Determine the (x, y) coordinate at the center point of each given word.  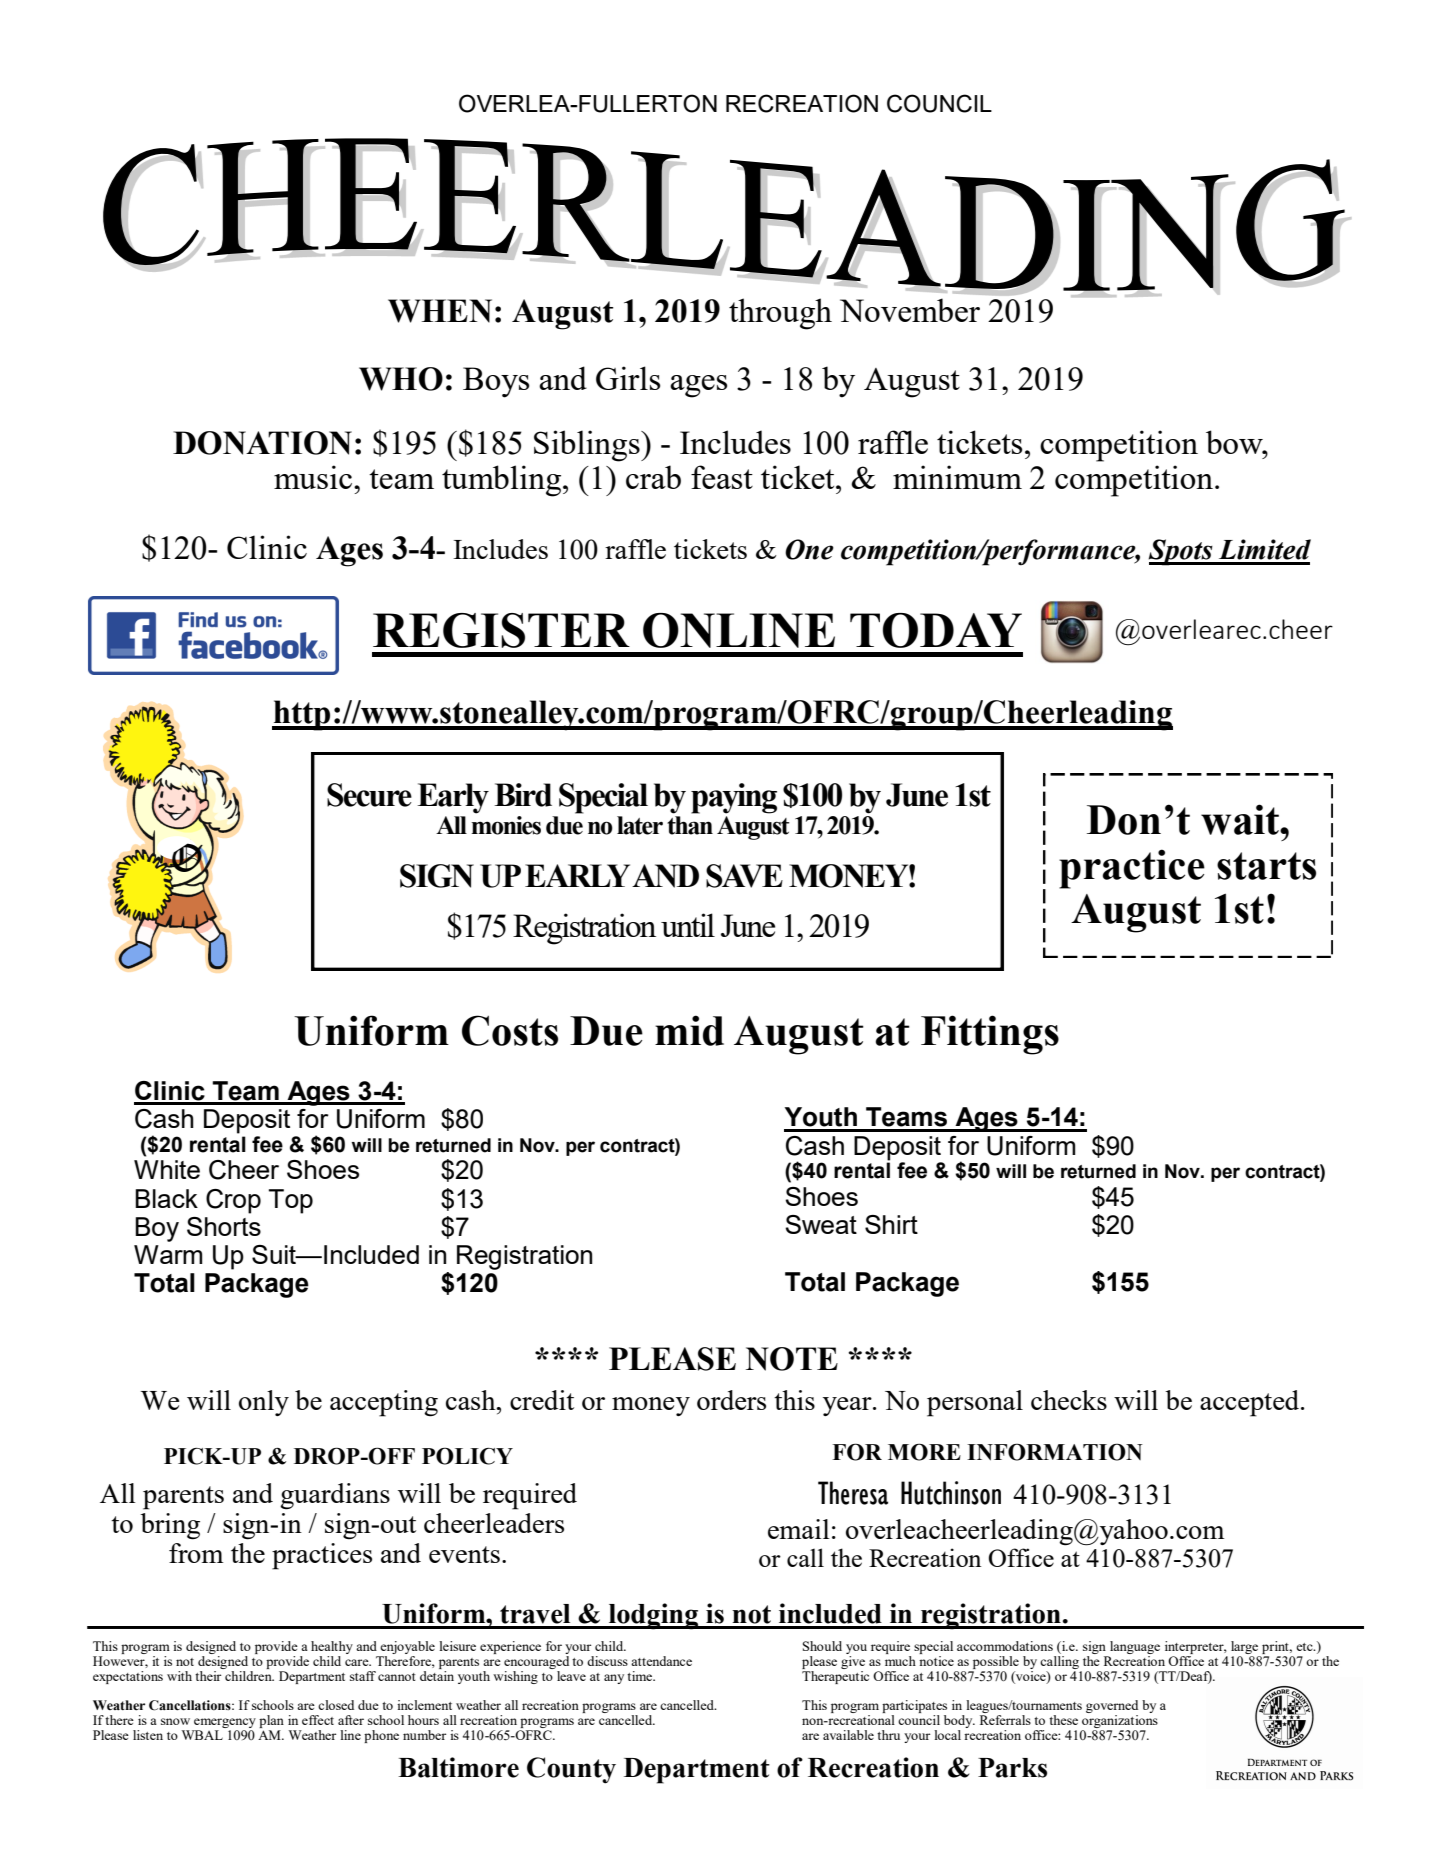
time (641, 1676)
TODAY (936, 630)
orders (731, 1400)
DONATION (262, 443)
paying (734, 798)
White (167, 1169)
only (264, 1403)
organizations (1119, 1723)
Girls (628, 378)
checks (1069, 1400)
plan (271, 1723)
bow (1235, 442)
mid (689, 1030)
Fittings (990, 1035)
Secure (369, 795)
